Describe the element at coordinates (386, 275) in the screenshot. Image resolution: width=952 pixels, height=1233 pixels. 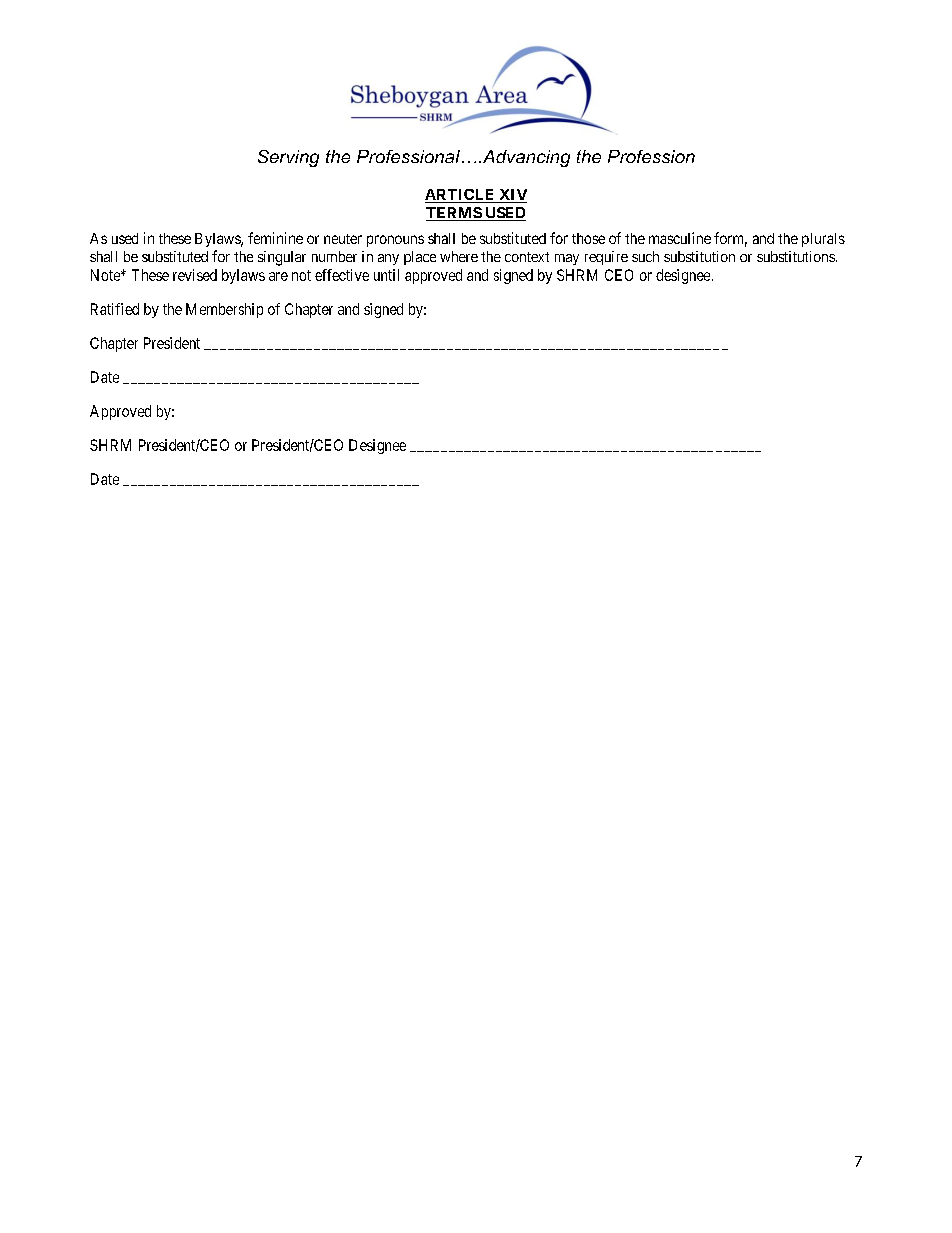
I see `until` at that location.
